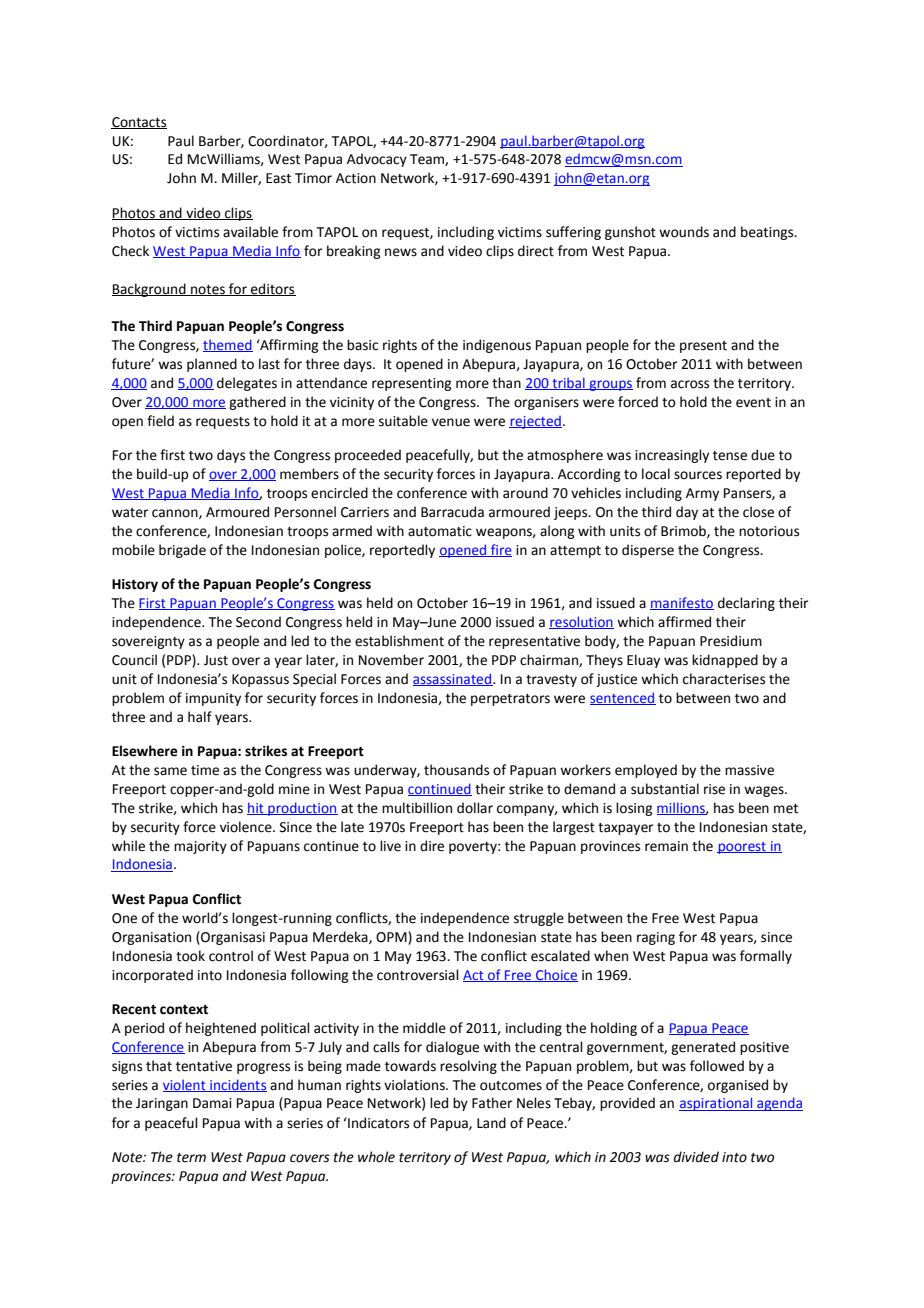 The image size is (924, 1308). Describe the element at coordinates (456, 770) in the screenshot. I see `thousands` at that location.
